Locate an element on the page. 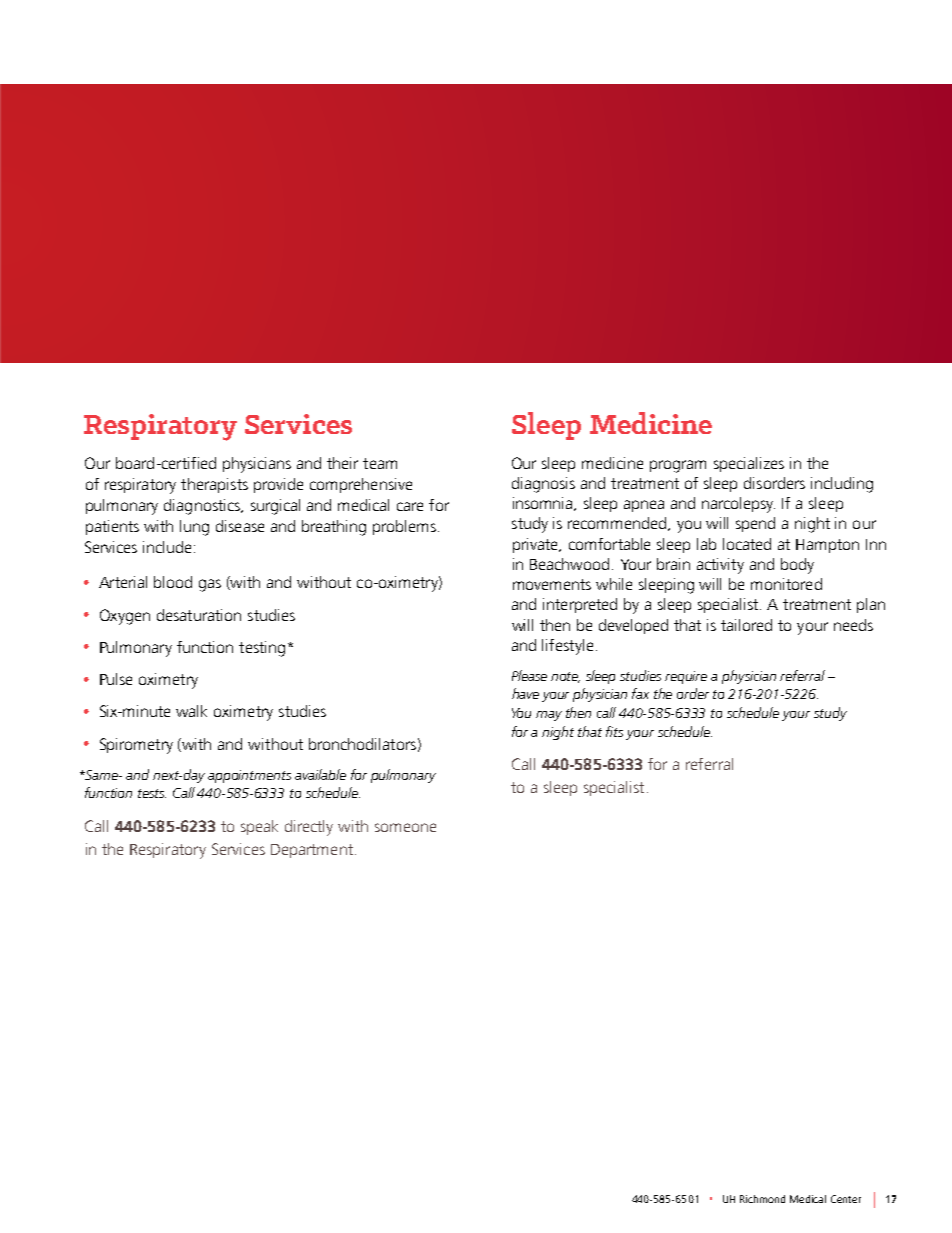 The width and height of the page is (952, 1233). Center is located at coordinates (846, 1199).
